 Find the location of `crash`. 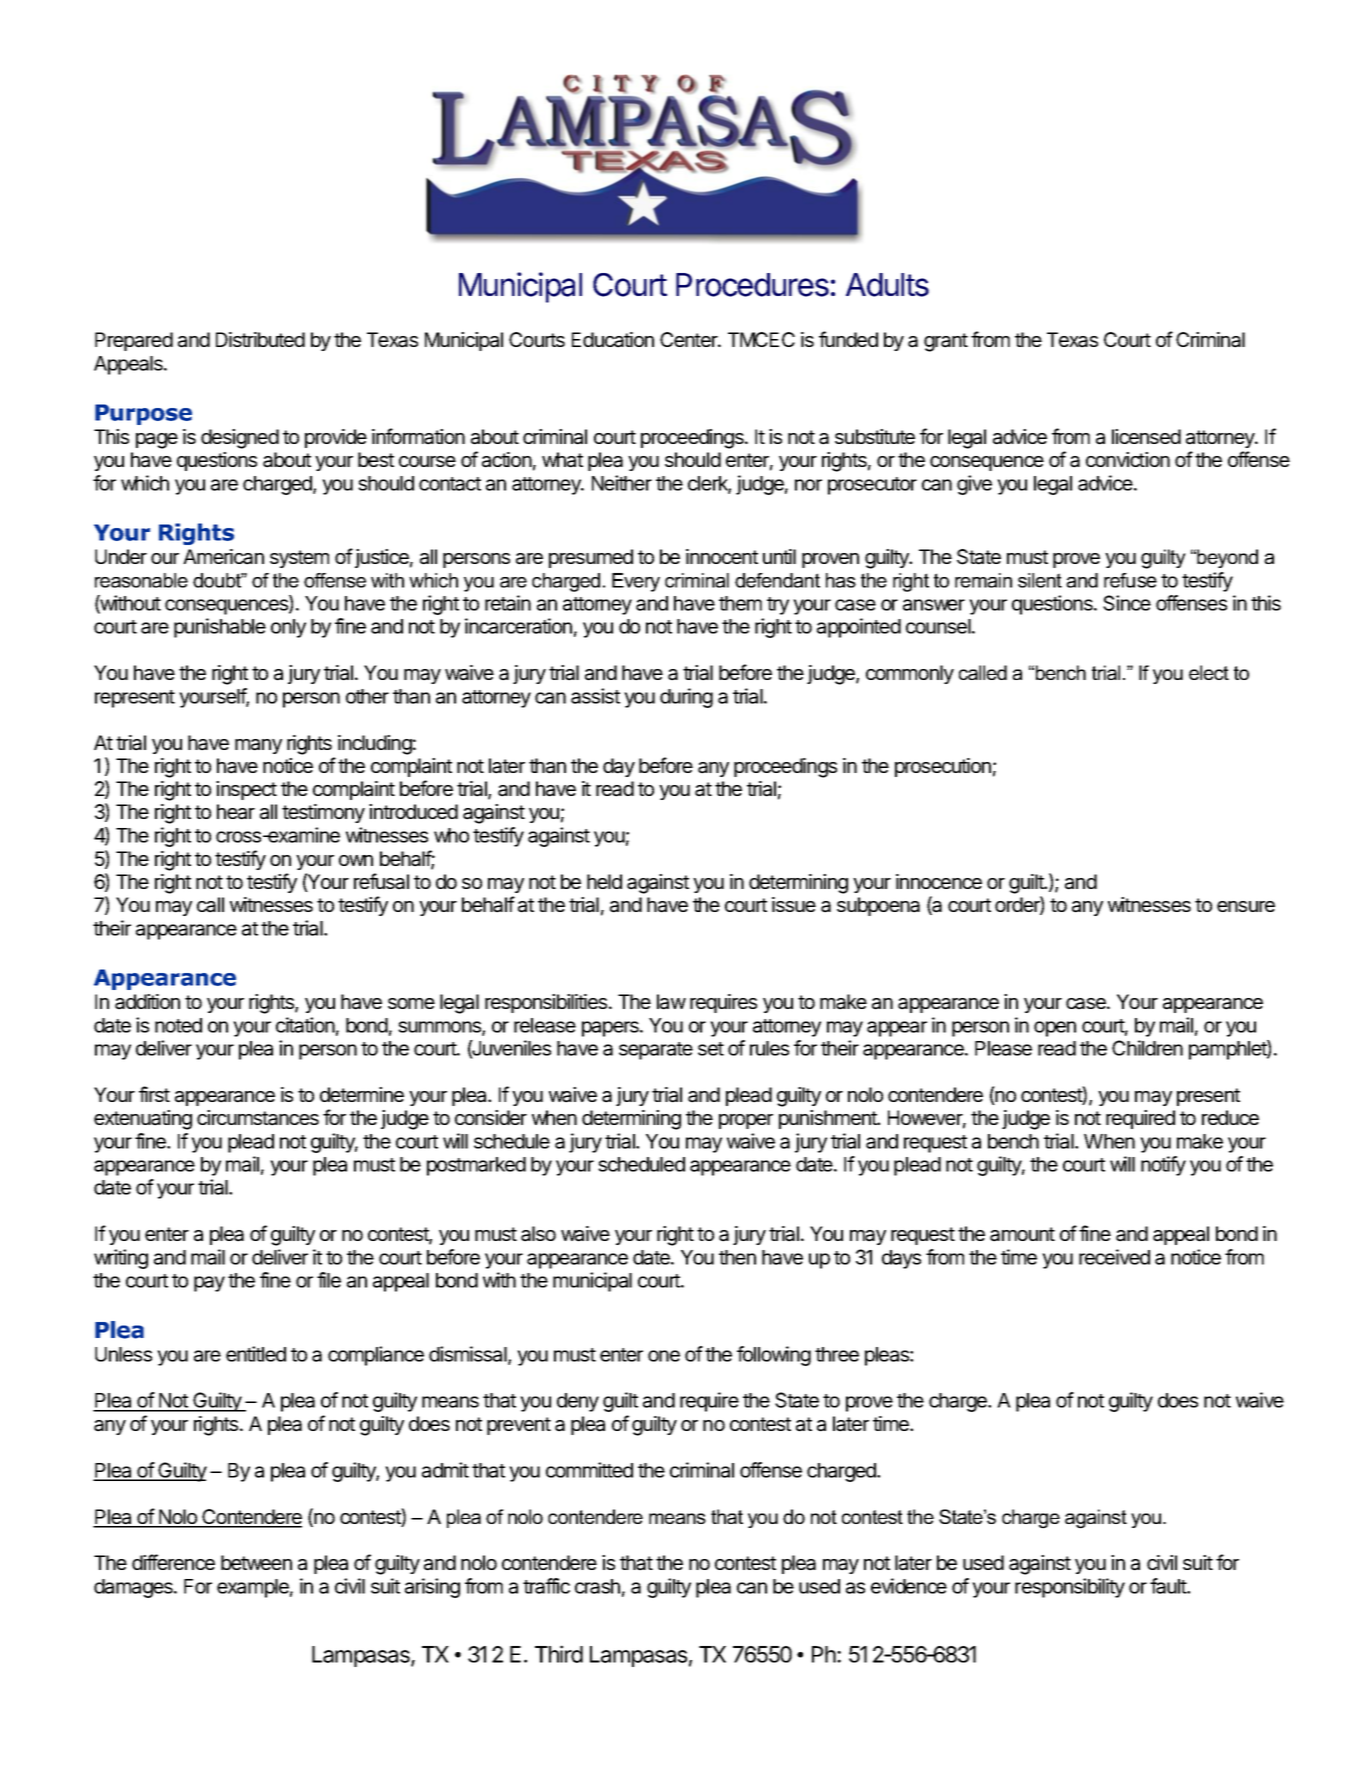

crash is located at coordinates (597, 1586).
